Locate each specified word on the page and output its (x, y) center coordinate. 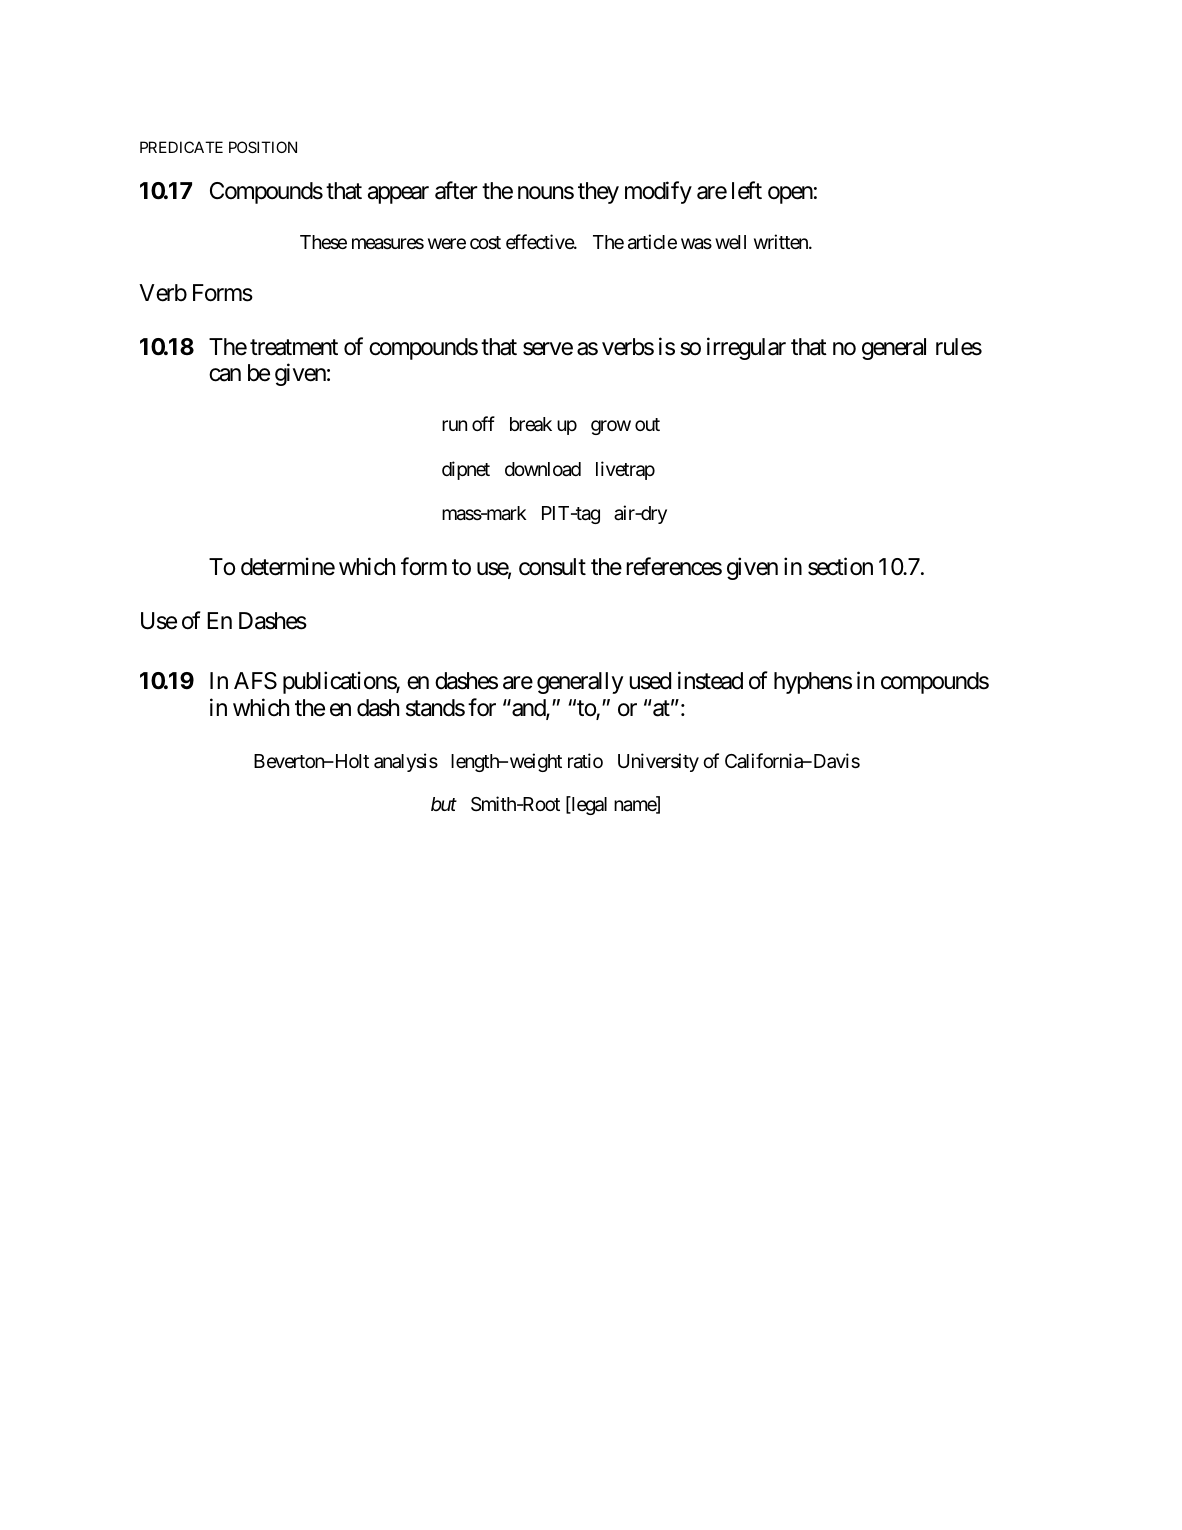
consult (552, 567)
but (444, 804)
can (225, 375)
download (543, 469)
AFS (255, 681)
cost (485, 242)
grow (611, 428)
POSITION (263, 147)
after (456, 190)
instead (710, 681)
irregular (746, 348)
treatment (294, 347)
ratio (585, 761)
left (747, 190)
